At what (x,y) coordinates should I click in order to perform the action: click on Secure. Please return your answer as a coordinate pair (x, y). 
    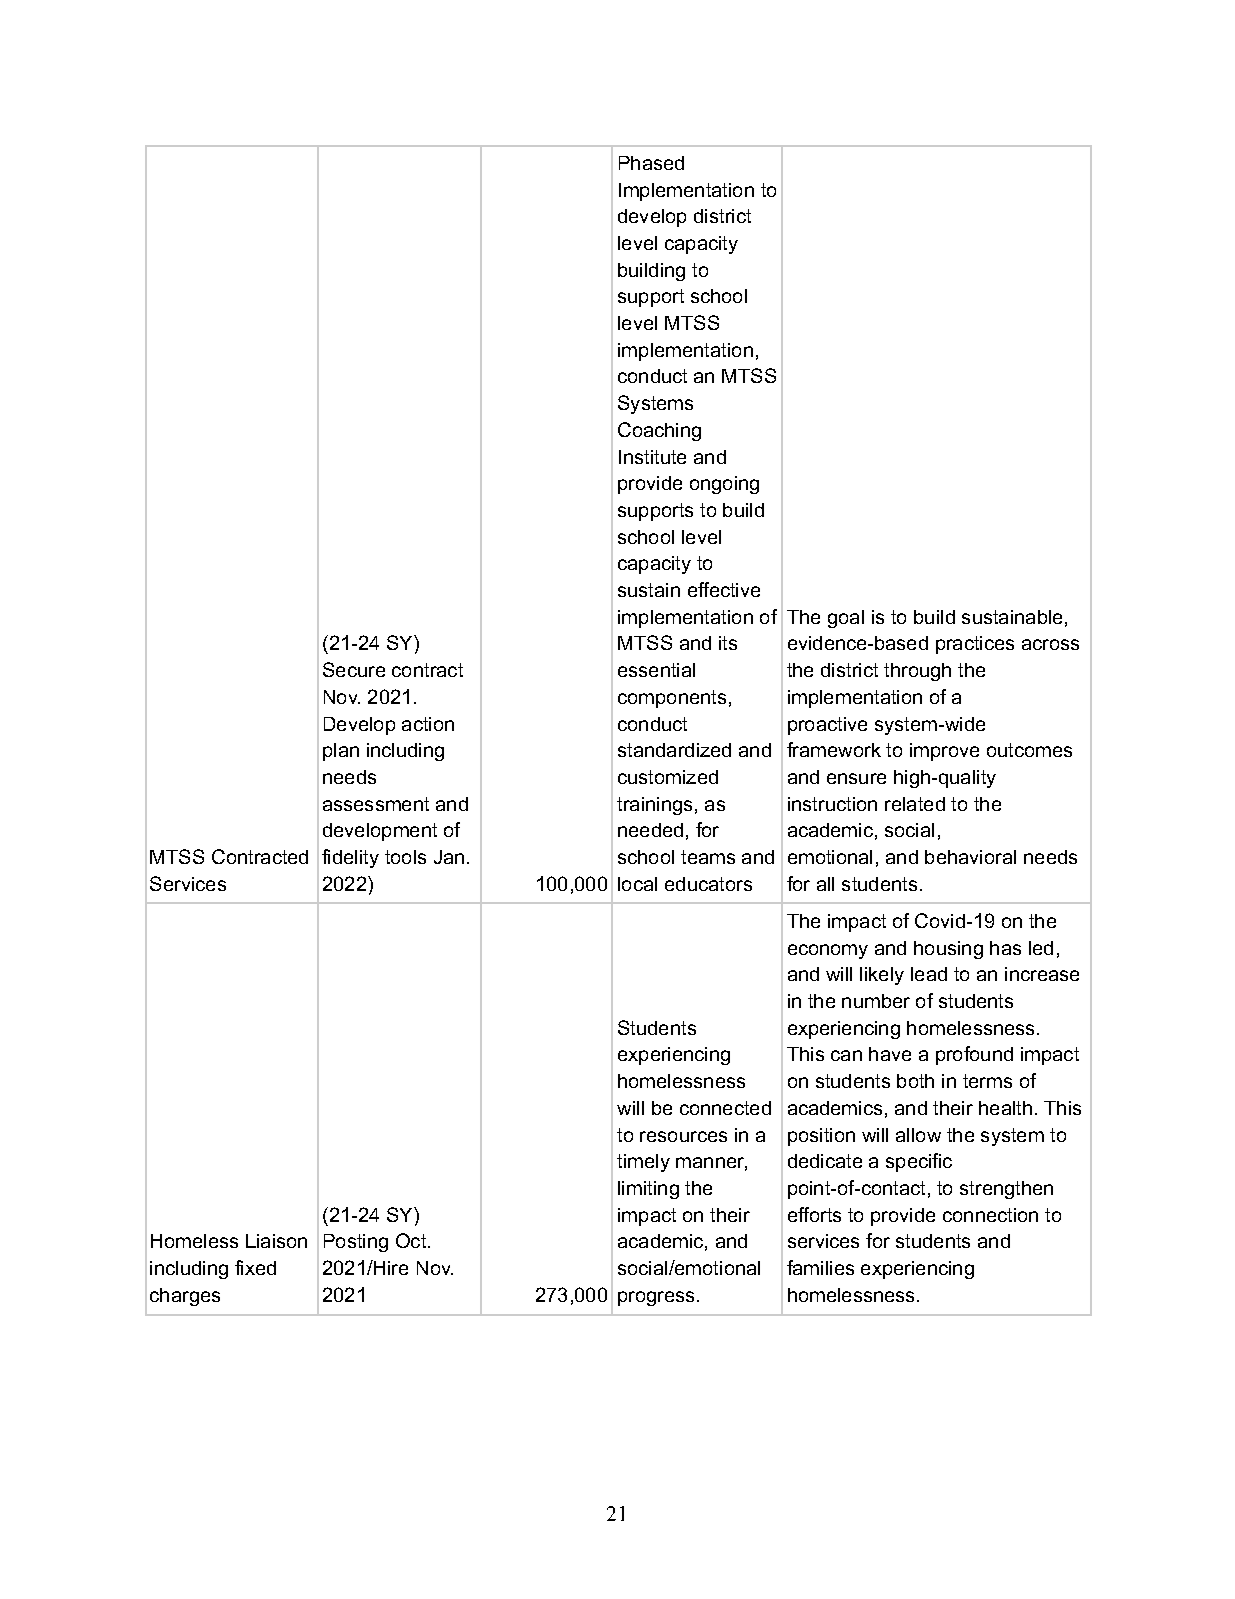
    Looking at the image, I should click on (354, 669).
